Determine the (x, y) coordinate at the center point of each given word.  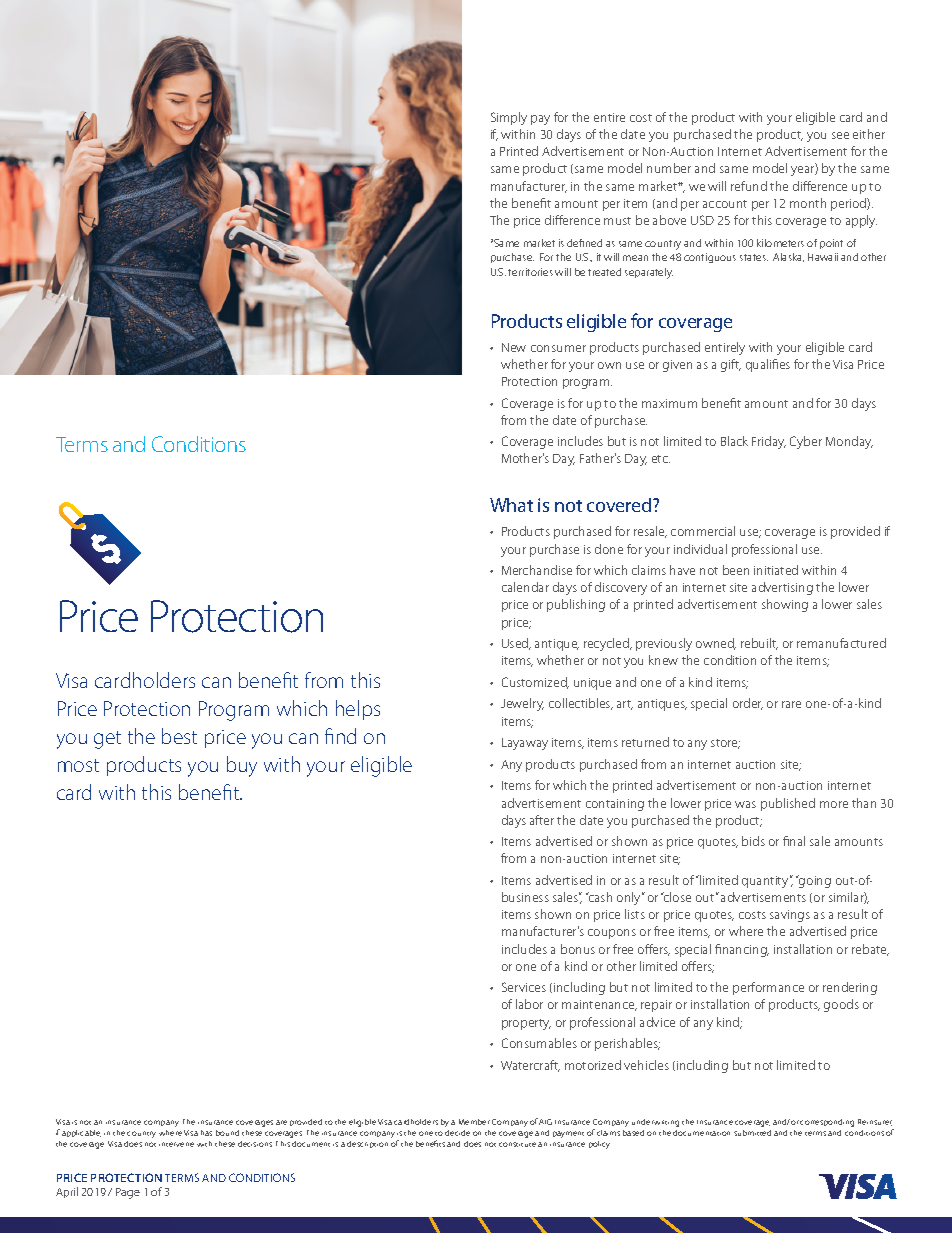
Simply (509, 118)
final (794, 841)
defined (584, 243)
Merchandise (537, 570)
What (511, 505)
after (542, 820)
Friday (769, 442)
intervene (176, 1144)
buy (242, 766)
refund (749, 186)
